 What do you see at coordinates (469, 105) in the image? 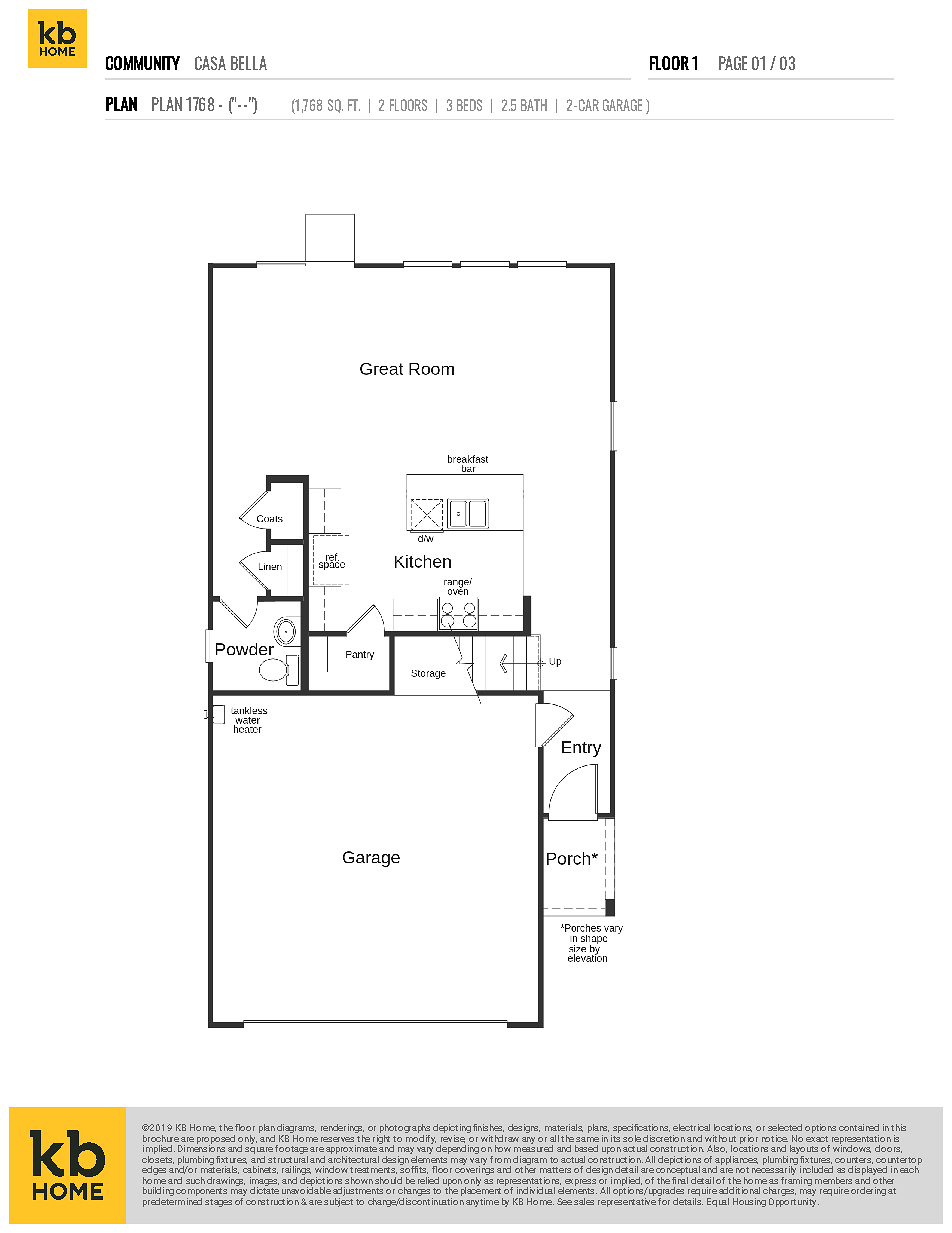
I see `BEDS` at bounding box center [469, 105].
